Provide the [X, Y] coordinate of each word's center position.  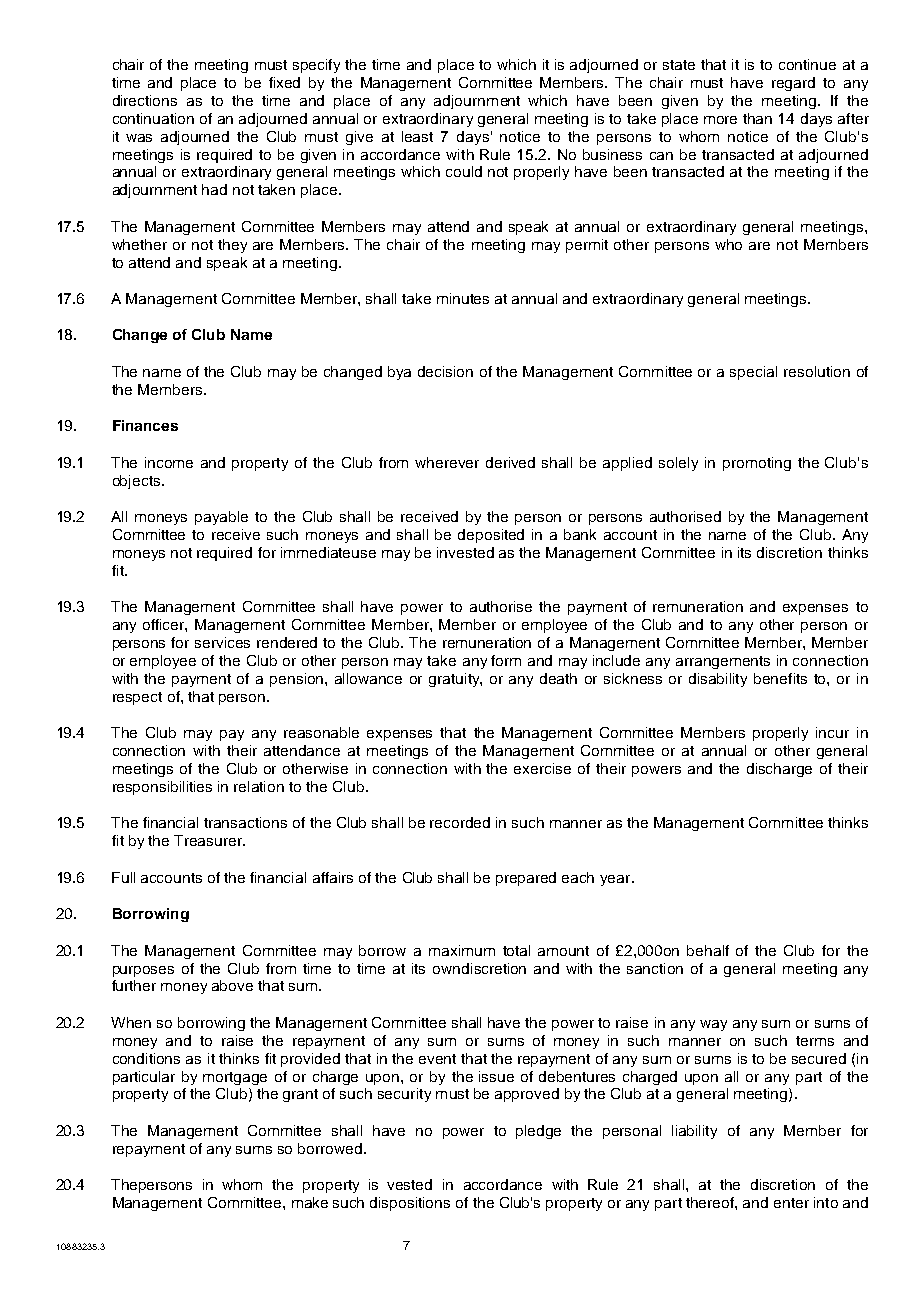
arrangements [723, 662]
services [222, 642]
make [310, 1202]
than [757, 118]
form [506, 660]
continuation [153, 118]
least [417, 136]
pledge [538, 1132]
